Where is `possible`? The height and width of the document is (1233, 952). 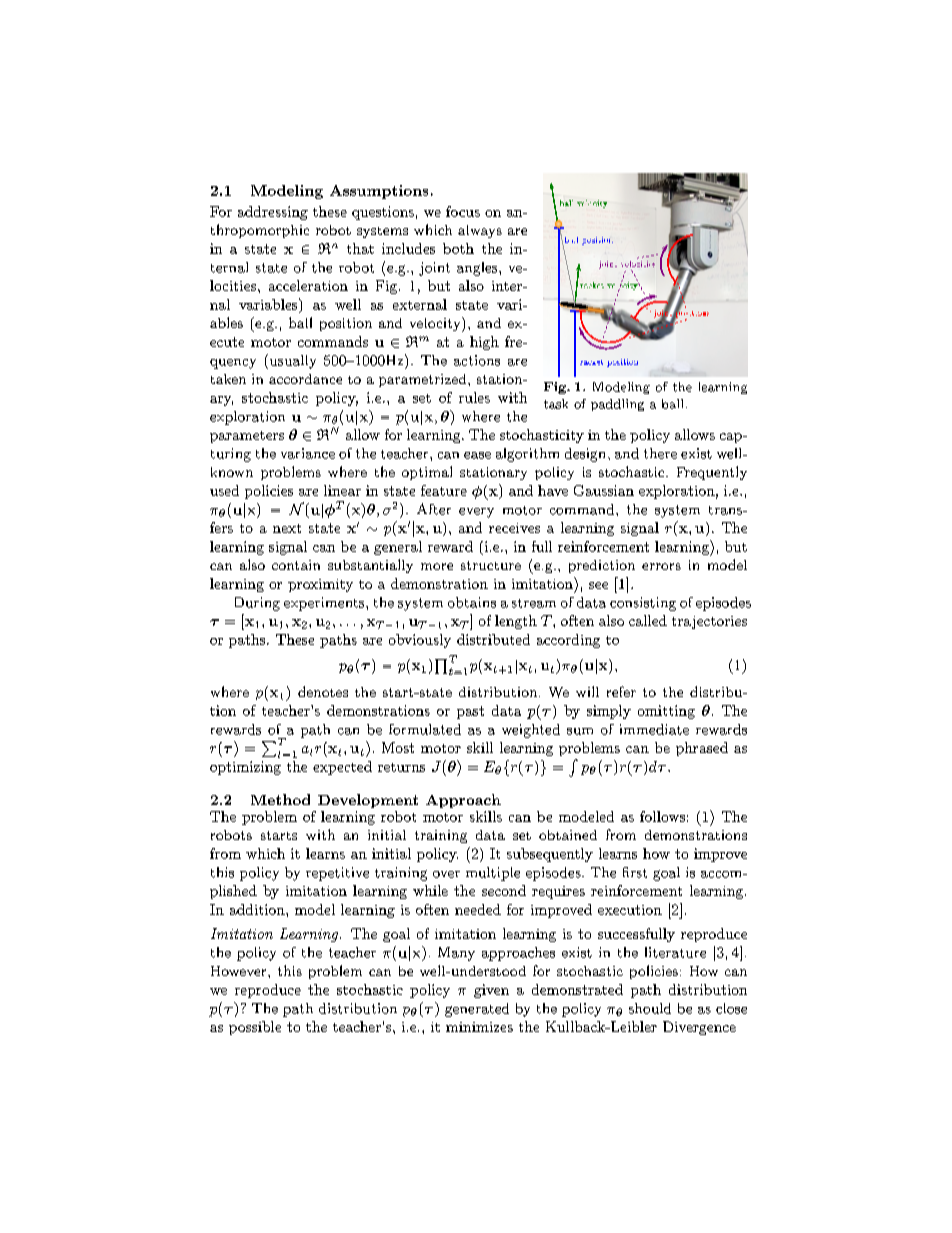 possible is located at coordinates (255, 1028).
